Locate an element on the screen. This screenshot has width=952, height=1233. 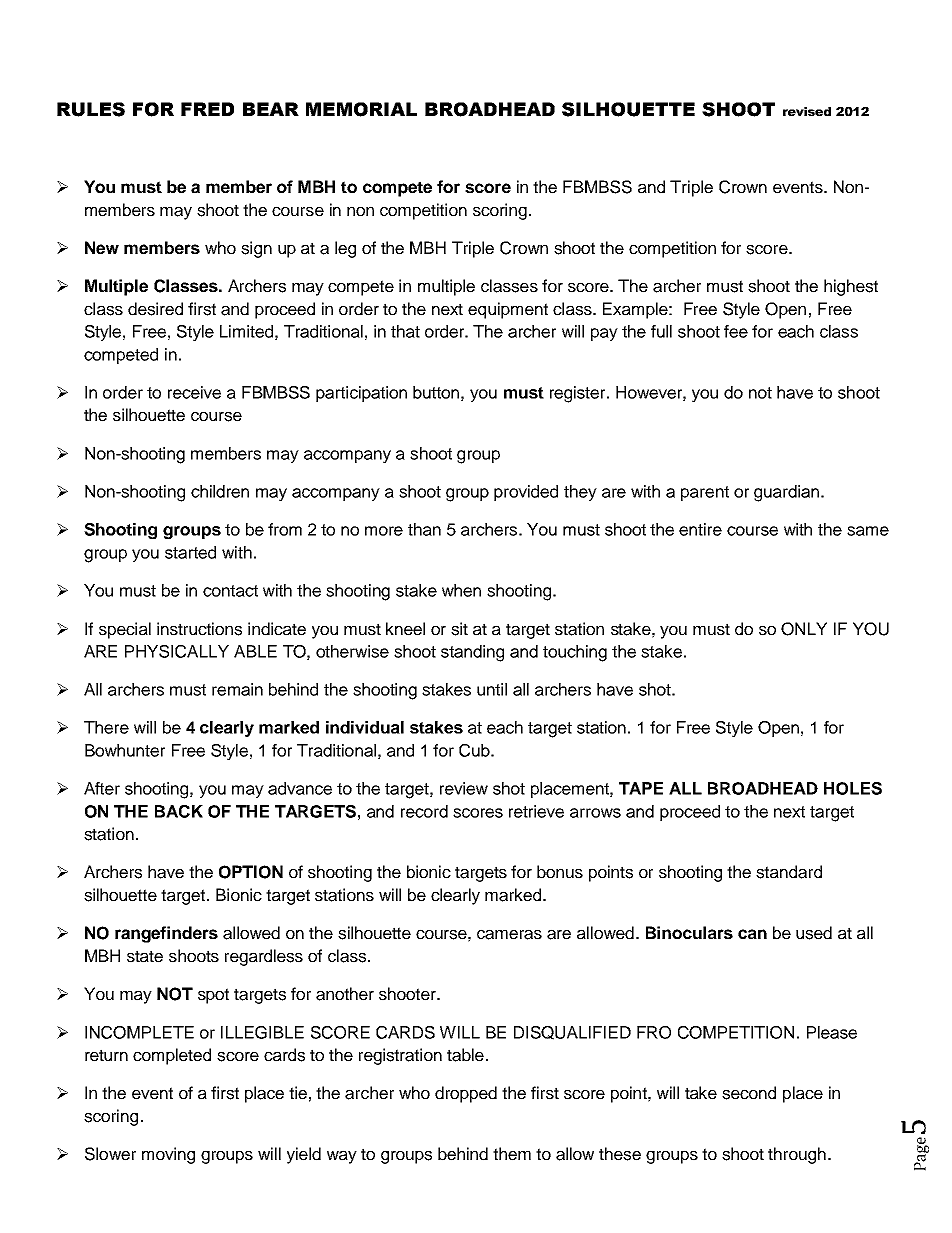
HOLES is located at coordinates (853, 788).
